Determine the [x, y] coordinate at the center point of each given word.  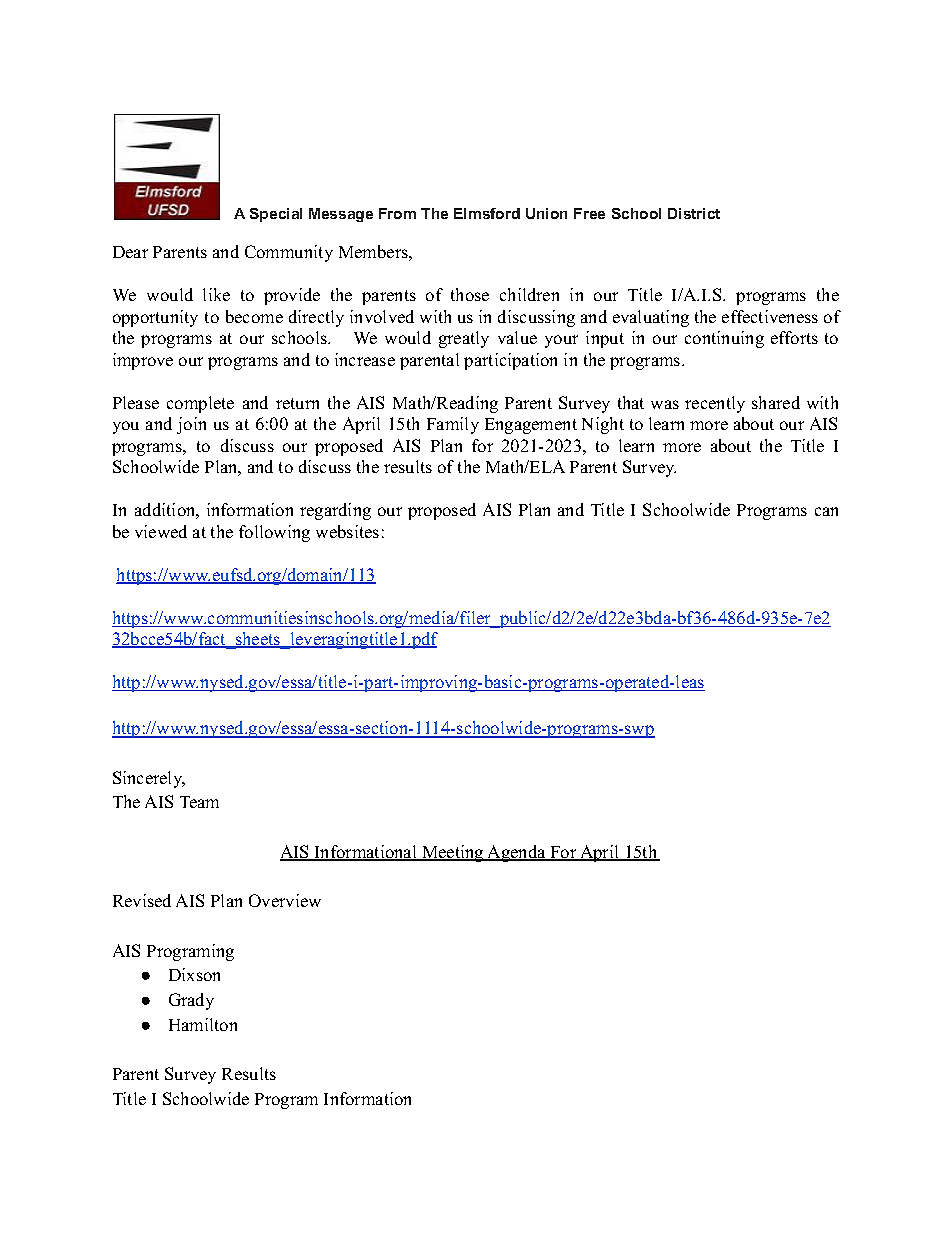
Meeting [453, 853]
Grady [191, 1001]
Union [546, 213]
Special [276, 215]
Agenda [517, 853]
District [694, 213]
